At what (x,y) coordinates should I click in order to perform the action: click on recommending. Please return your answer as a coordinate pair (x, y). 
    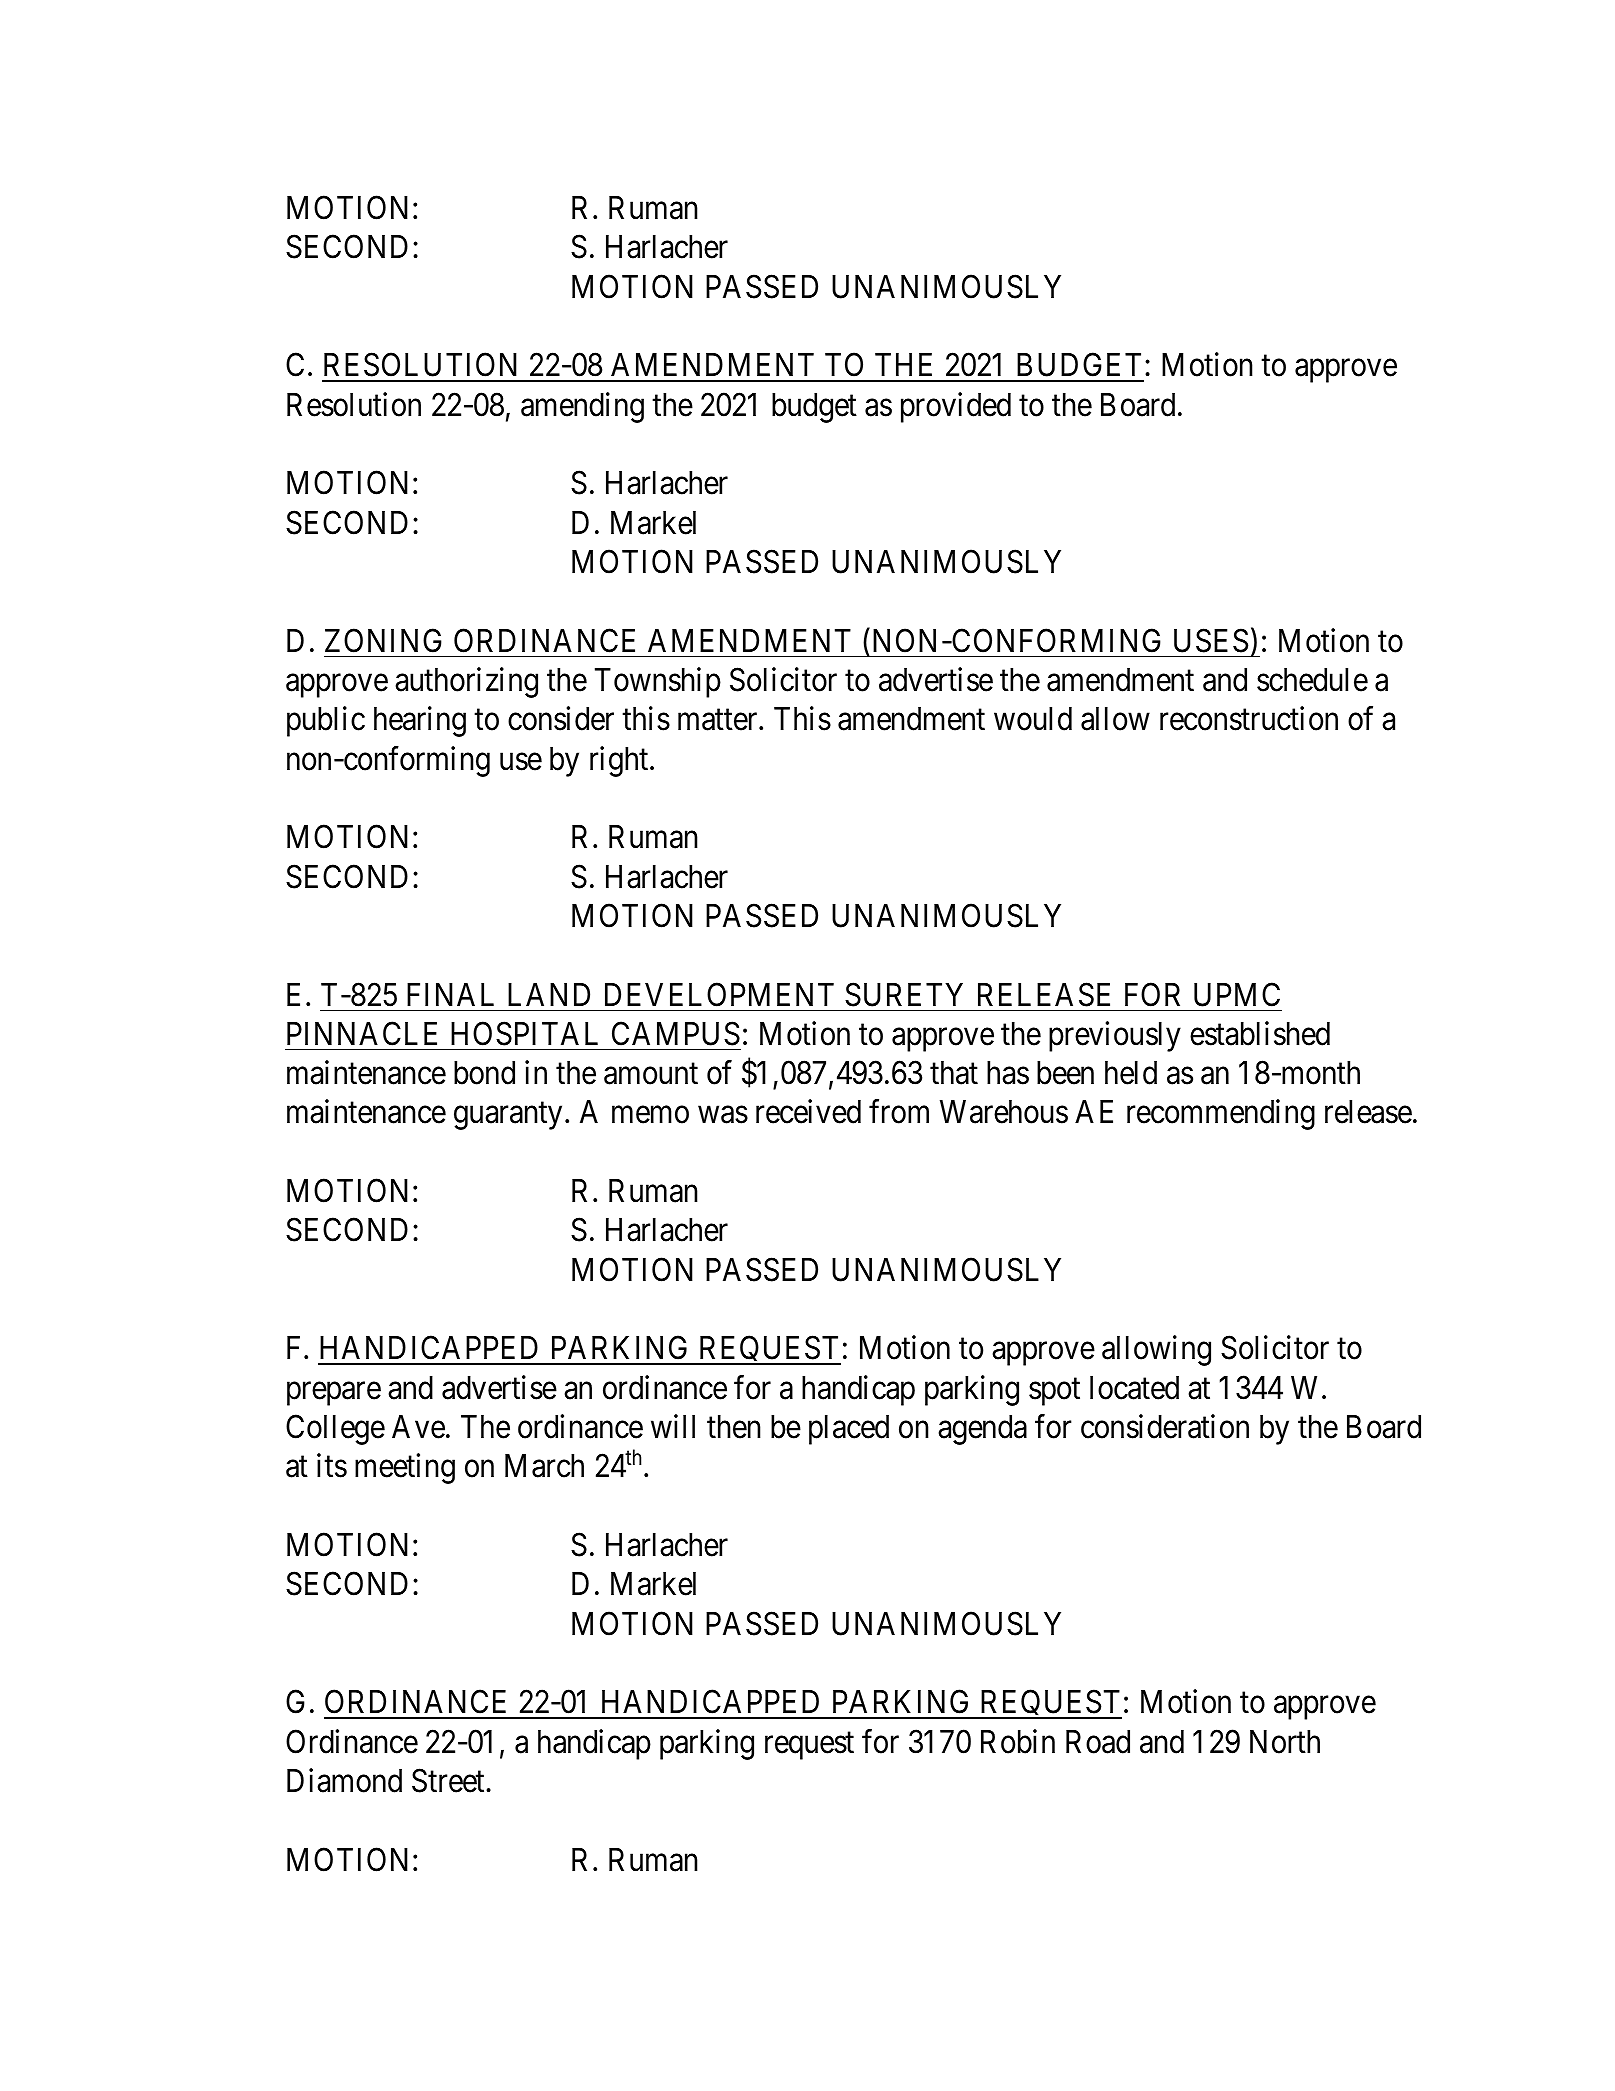
    Looking at the image, I should click on (1221, 1115).
